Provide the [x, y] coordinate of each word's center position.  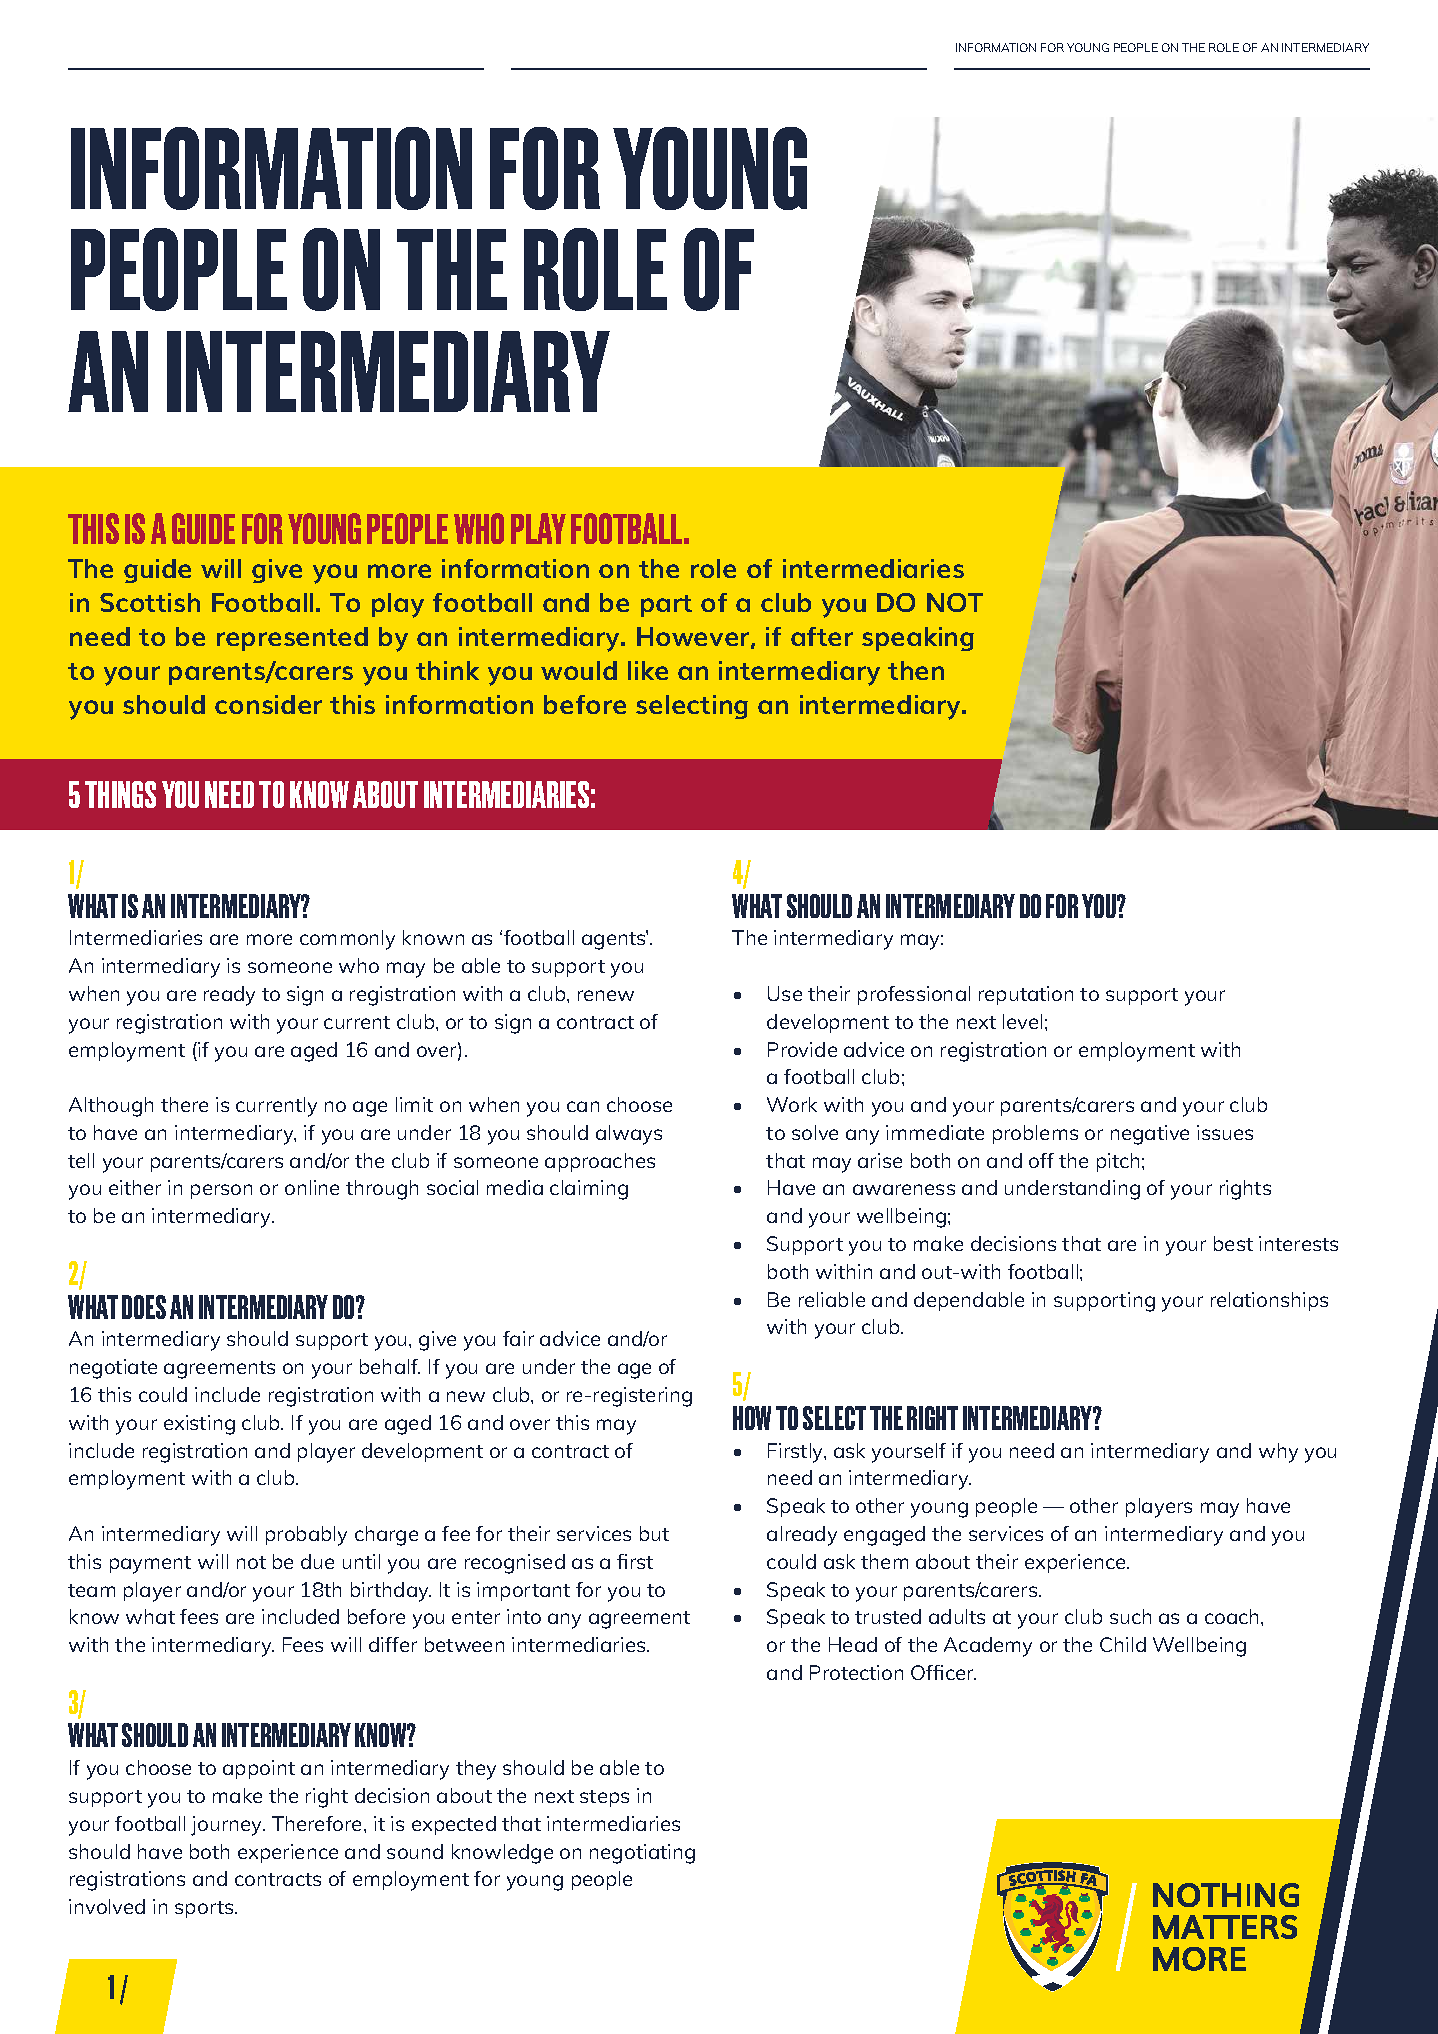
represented [292, 639]
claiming [589, 1190]
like [648, 670]
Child [1123, 1644]
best [1233, 1243]
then [916, 670]
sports [205, 1909]
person [221, 1191]
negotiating [642, 1854]
